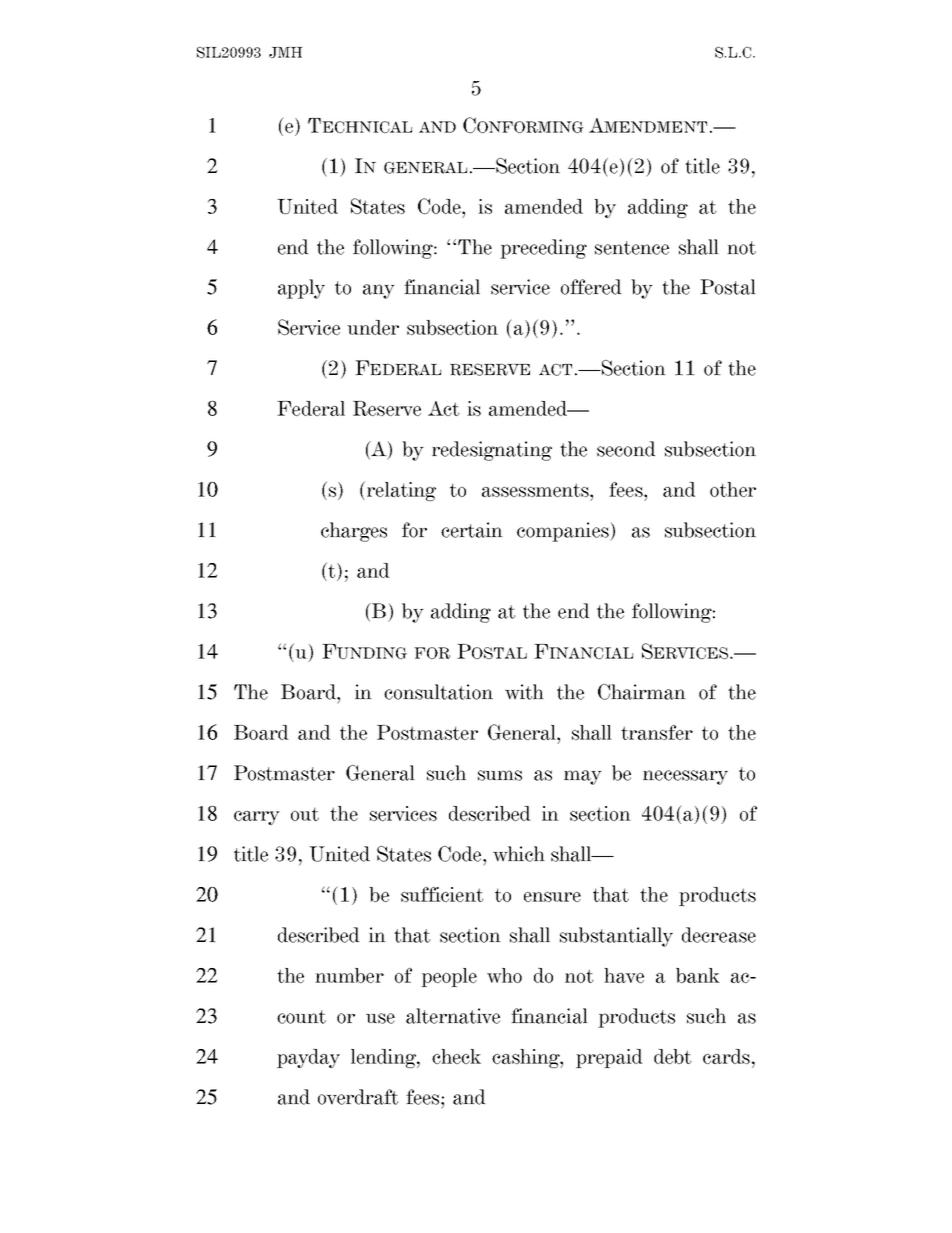 The height and width of the screenshot is (1233, 952). Describe the element at coordinates (301, 289) in the screenshot. I see `apply` at that location.
